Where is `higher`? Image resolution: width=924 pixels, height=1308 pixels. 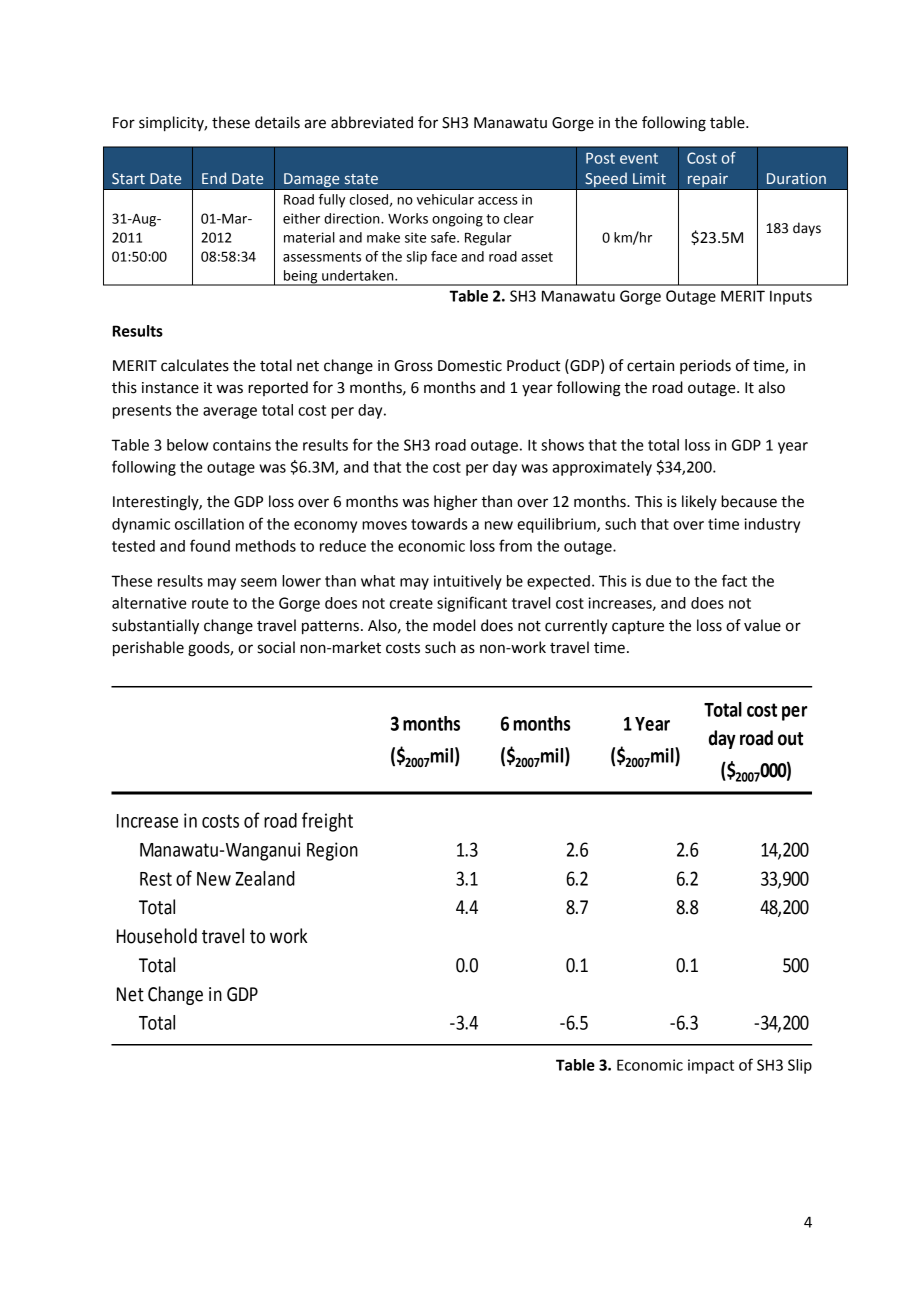
higher is located at coordinates (456, 503).
